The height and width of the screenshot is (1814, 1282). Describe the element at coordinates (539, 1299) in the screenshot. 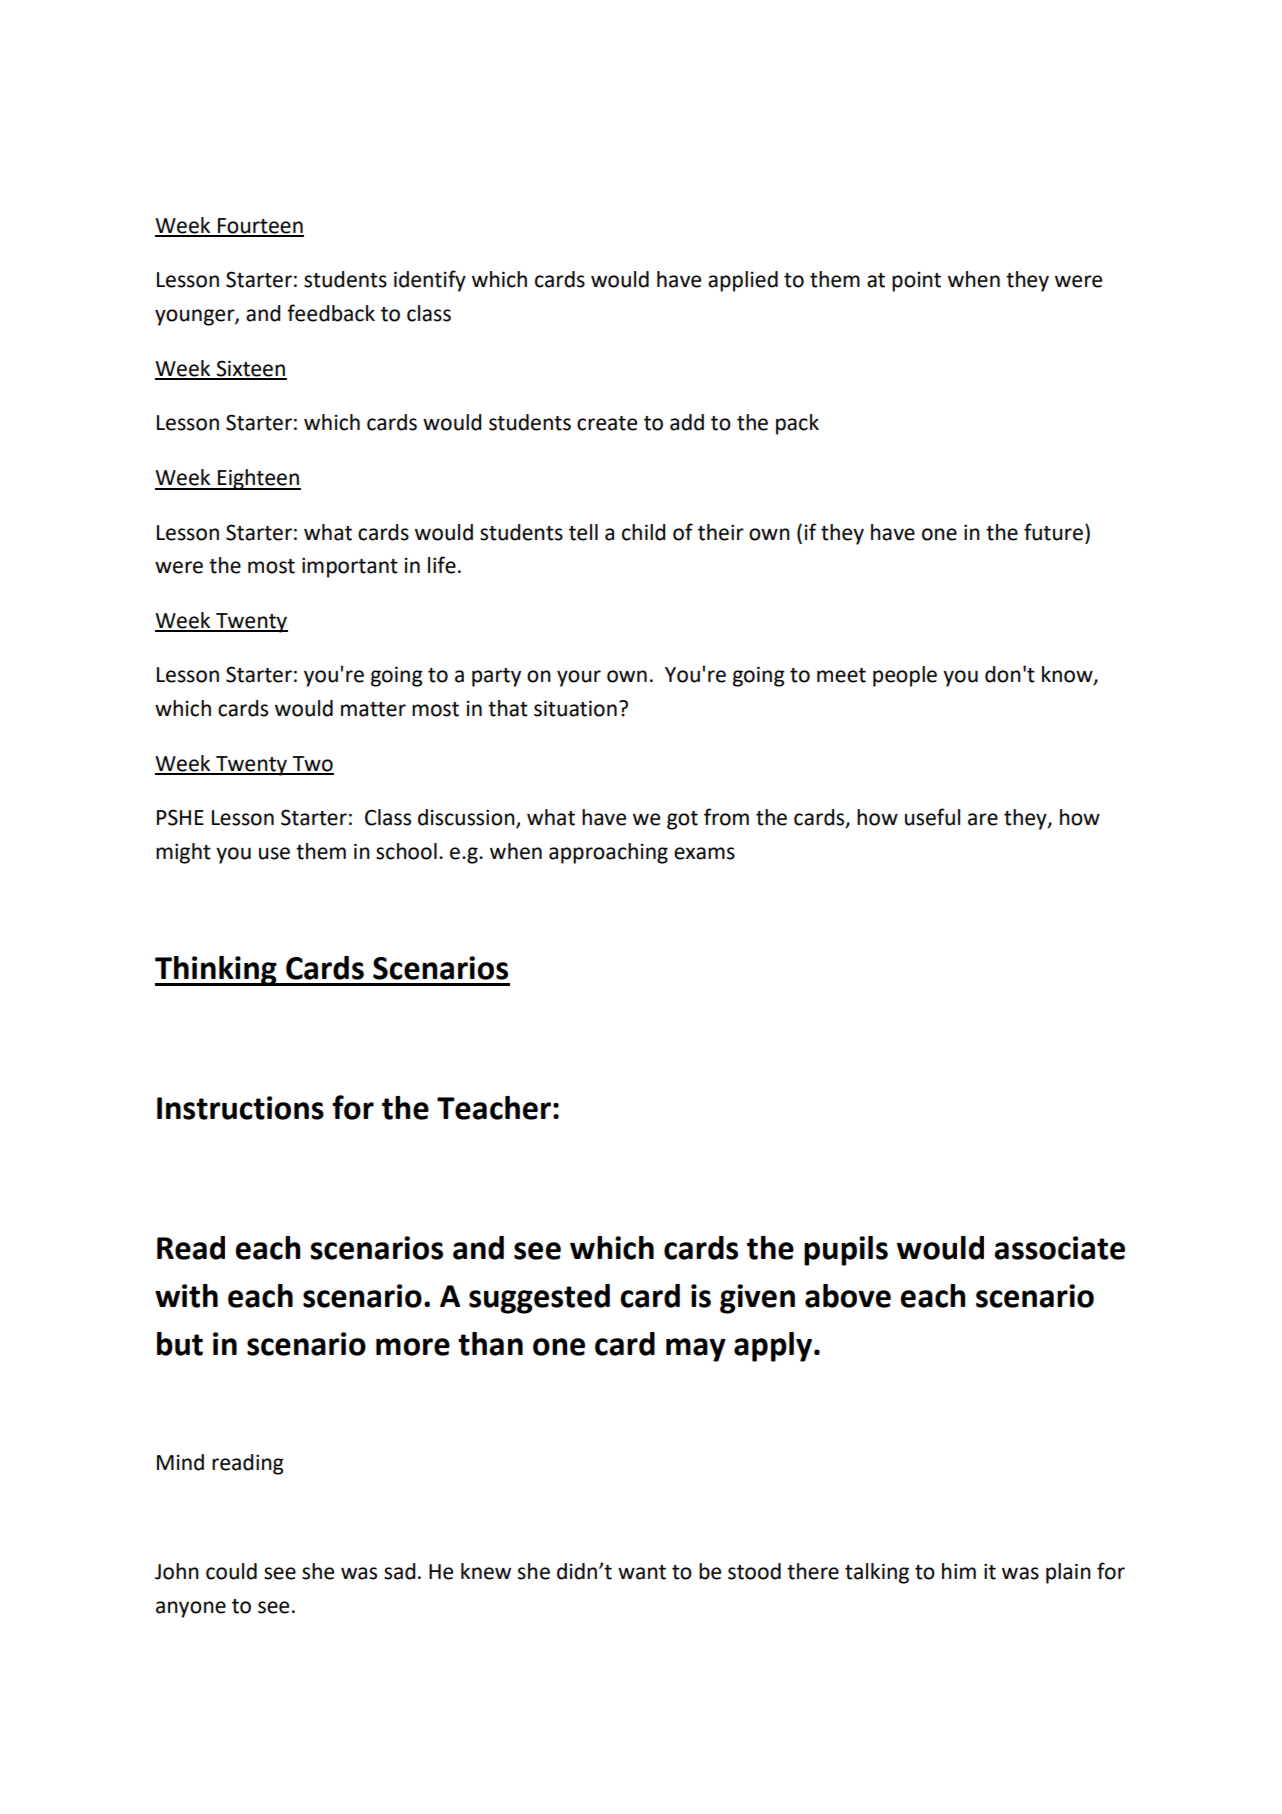

I see `suggested` at that location.
